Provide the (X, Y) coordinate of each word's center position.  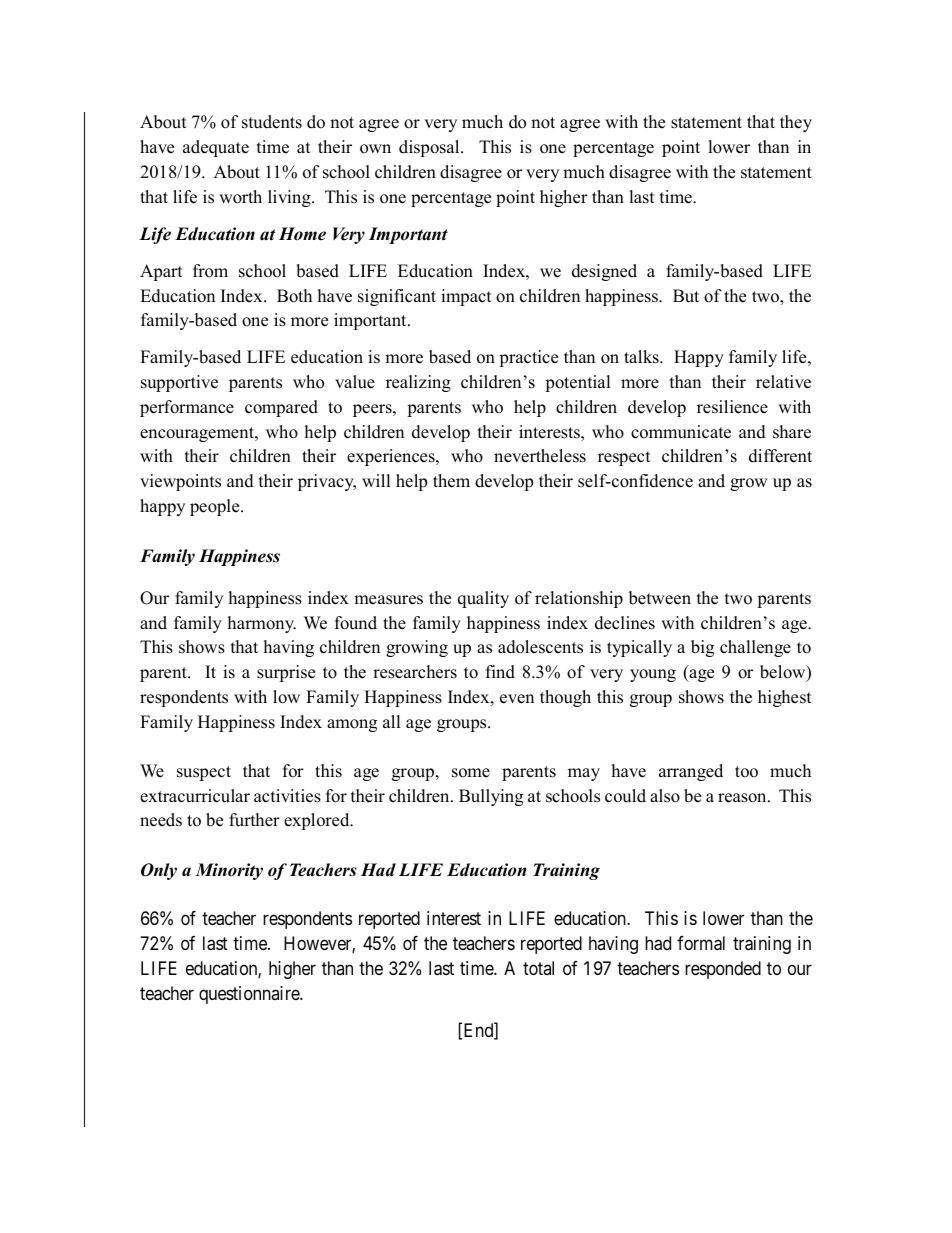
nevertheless (540, 456)
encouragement (198, 434)
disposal (430, 148)
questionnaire (250, 995)
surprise (286, 673)
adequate (216, 148)
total (538, 968)
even (517, 699)
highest (785, 698)
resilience (732, 407)
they (796, 123)
